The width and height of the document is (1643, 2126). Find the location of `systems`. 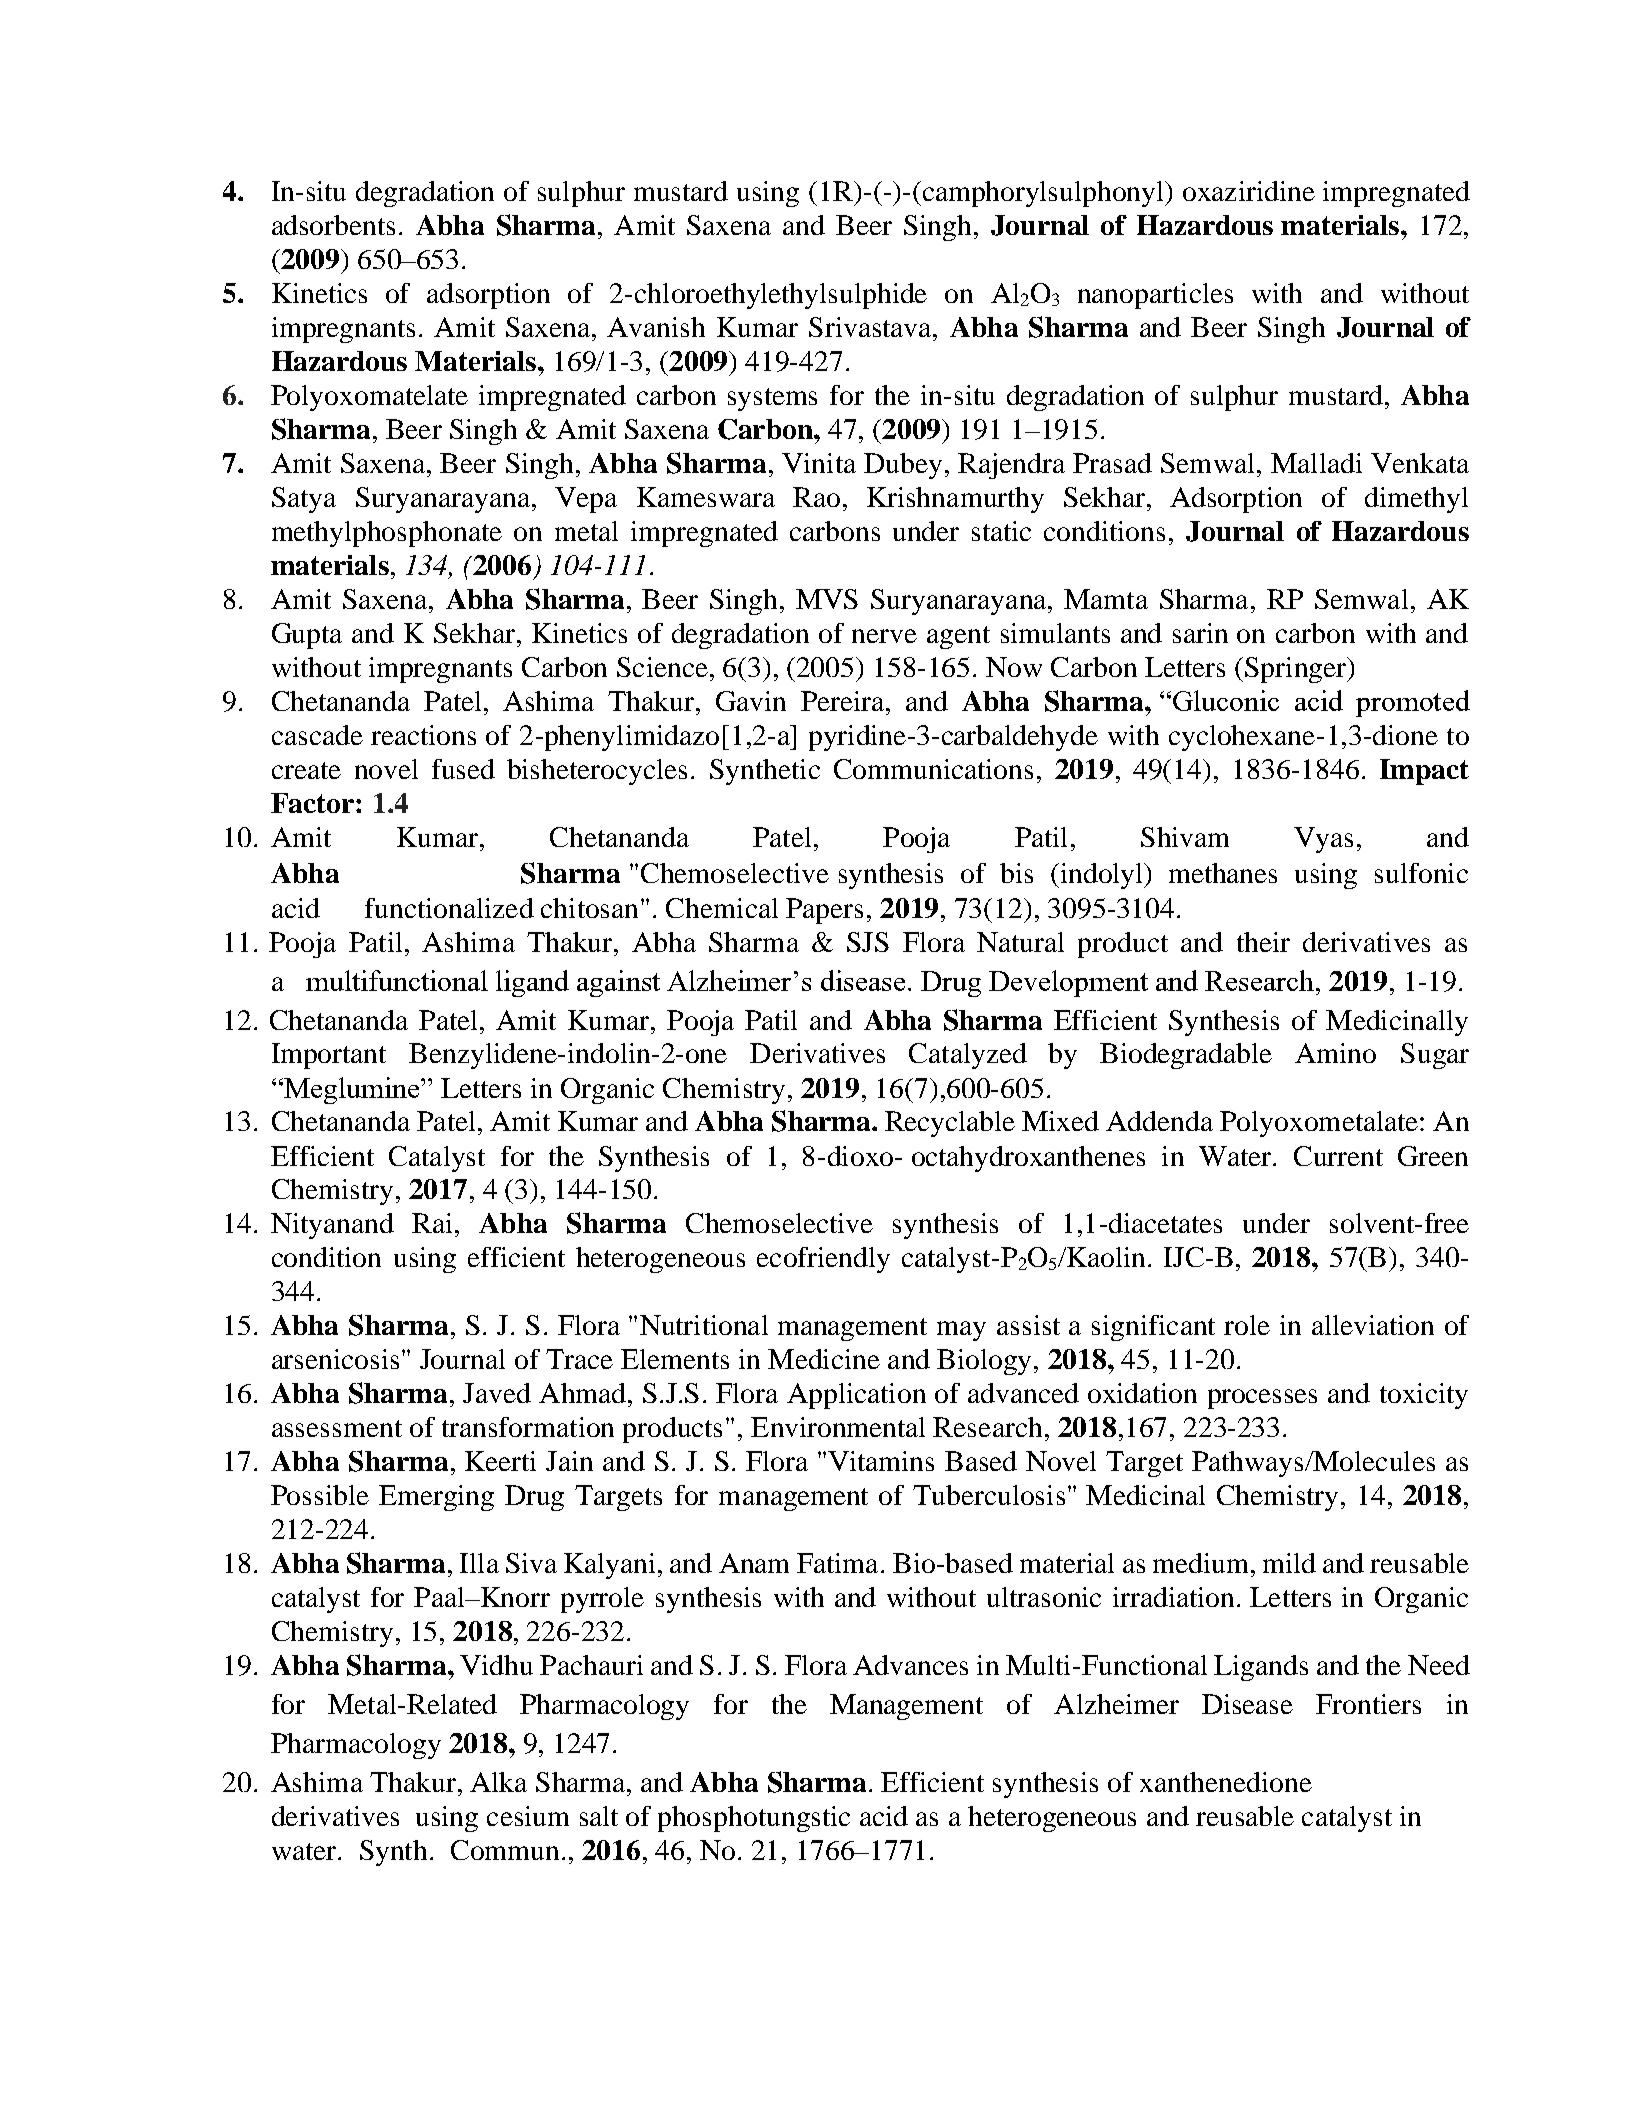

systems is located at coordinates (772, 399).
